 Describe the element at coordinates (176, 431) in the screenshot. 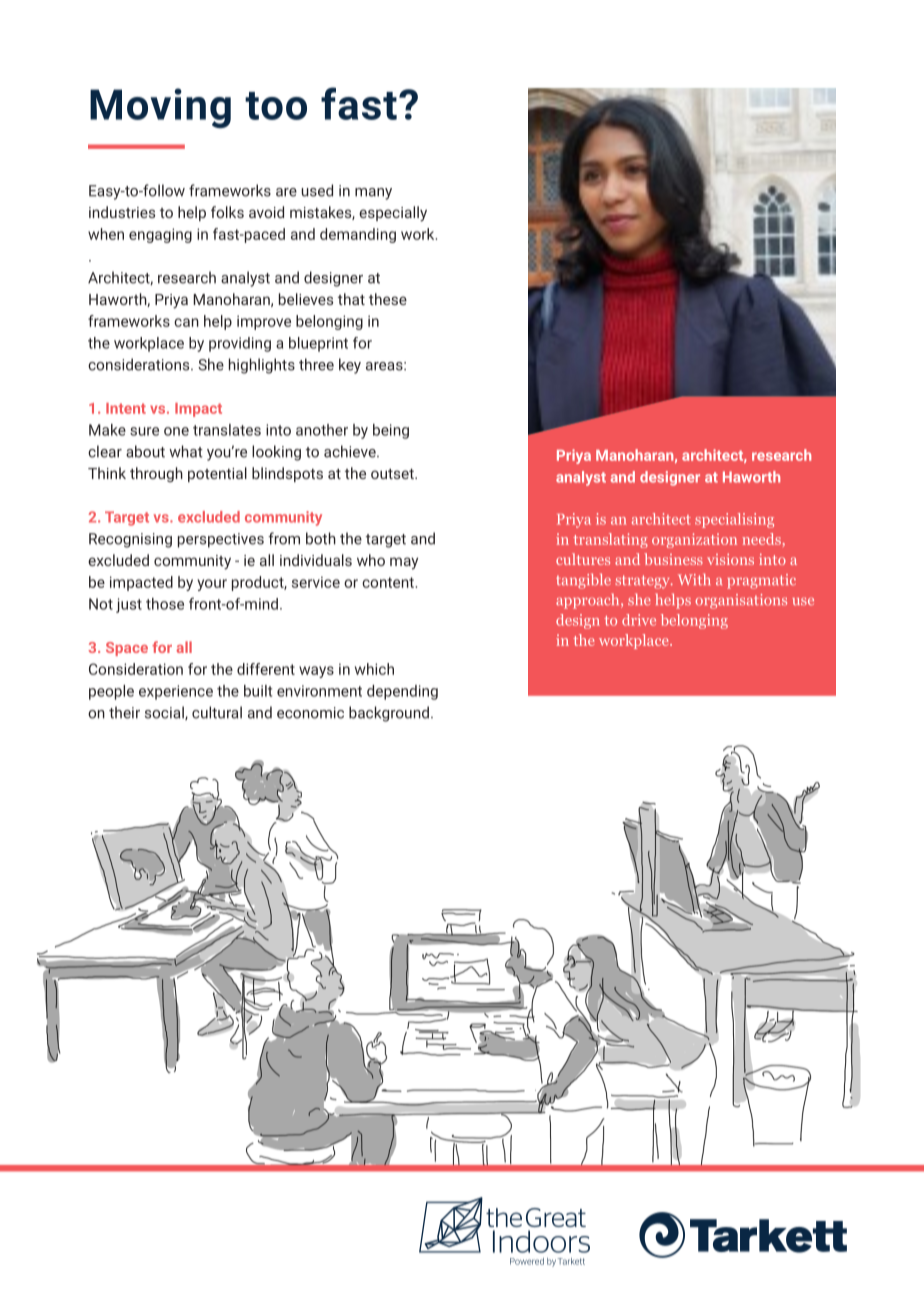

I see `one` at that location.
